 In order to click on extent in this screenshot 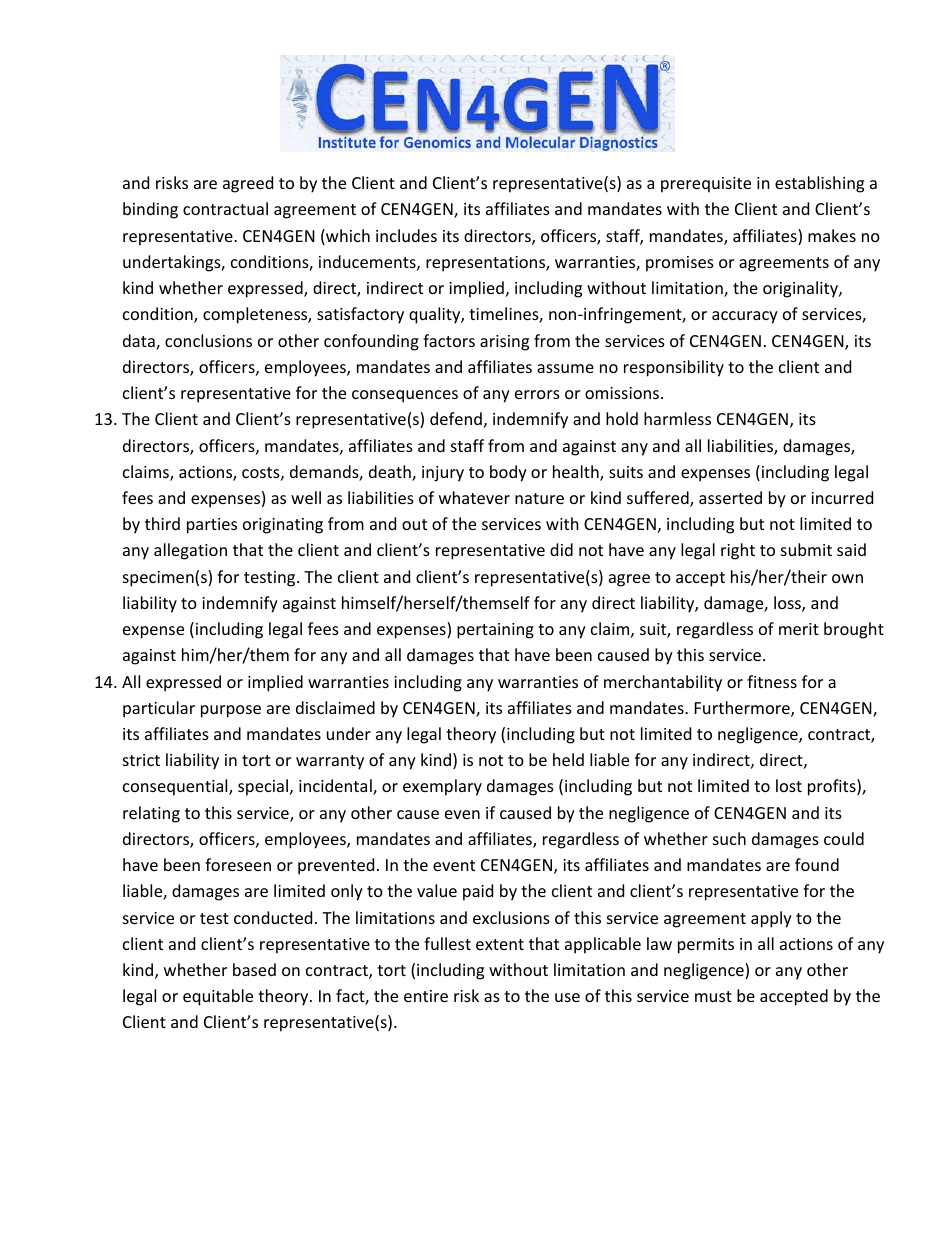, I will do `click(500, 944)`.
